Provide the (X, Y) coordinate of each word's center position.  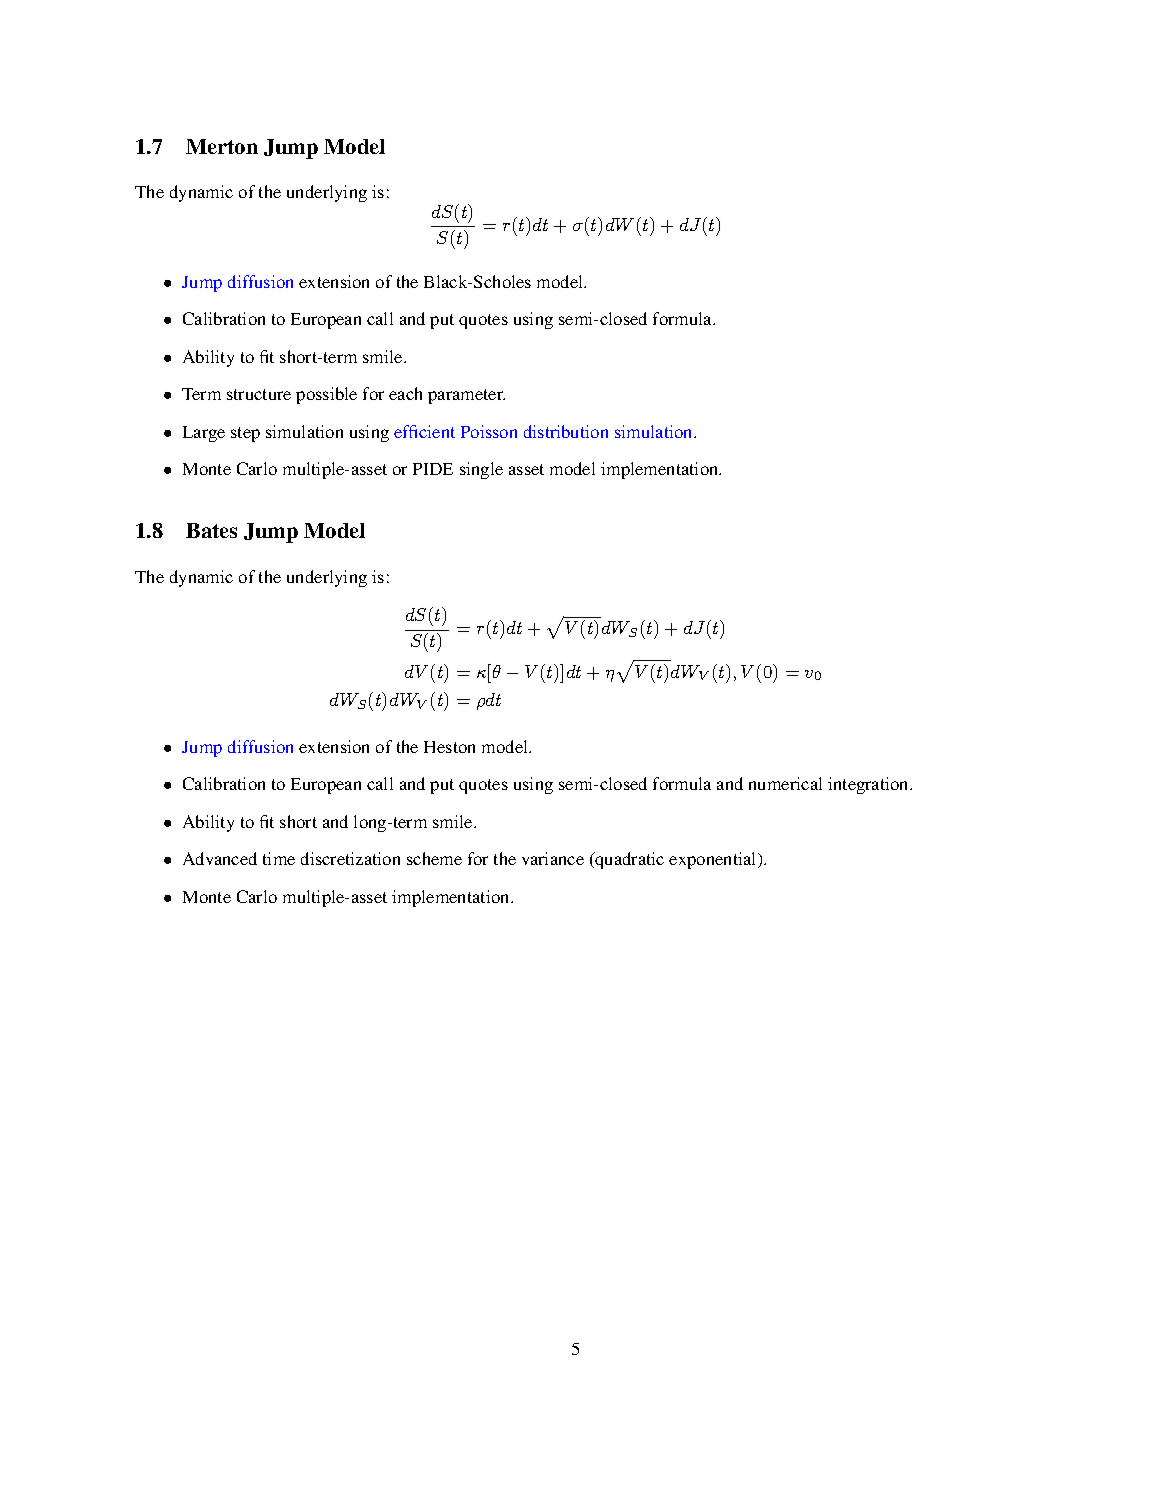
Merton (222, 146)
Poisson (489, 431)
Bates (211, 530)
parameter (466, 396)
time (279, 858)
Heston (449, 747)
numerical (785, 783)
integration (869, 785)
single (481, 470)
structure (259, 394)
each (405, 393)
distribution (566, 431)
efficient (424, 431)
